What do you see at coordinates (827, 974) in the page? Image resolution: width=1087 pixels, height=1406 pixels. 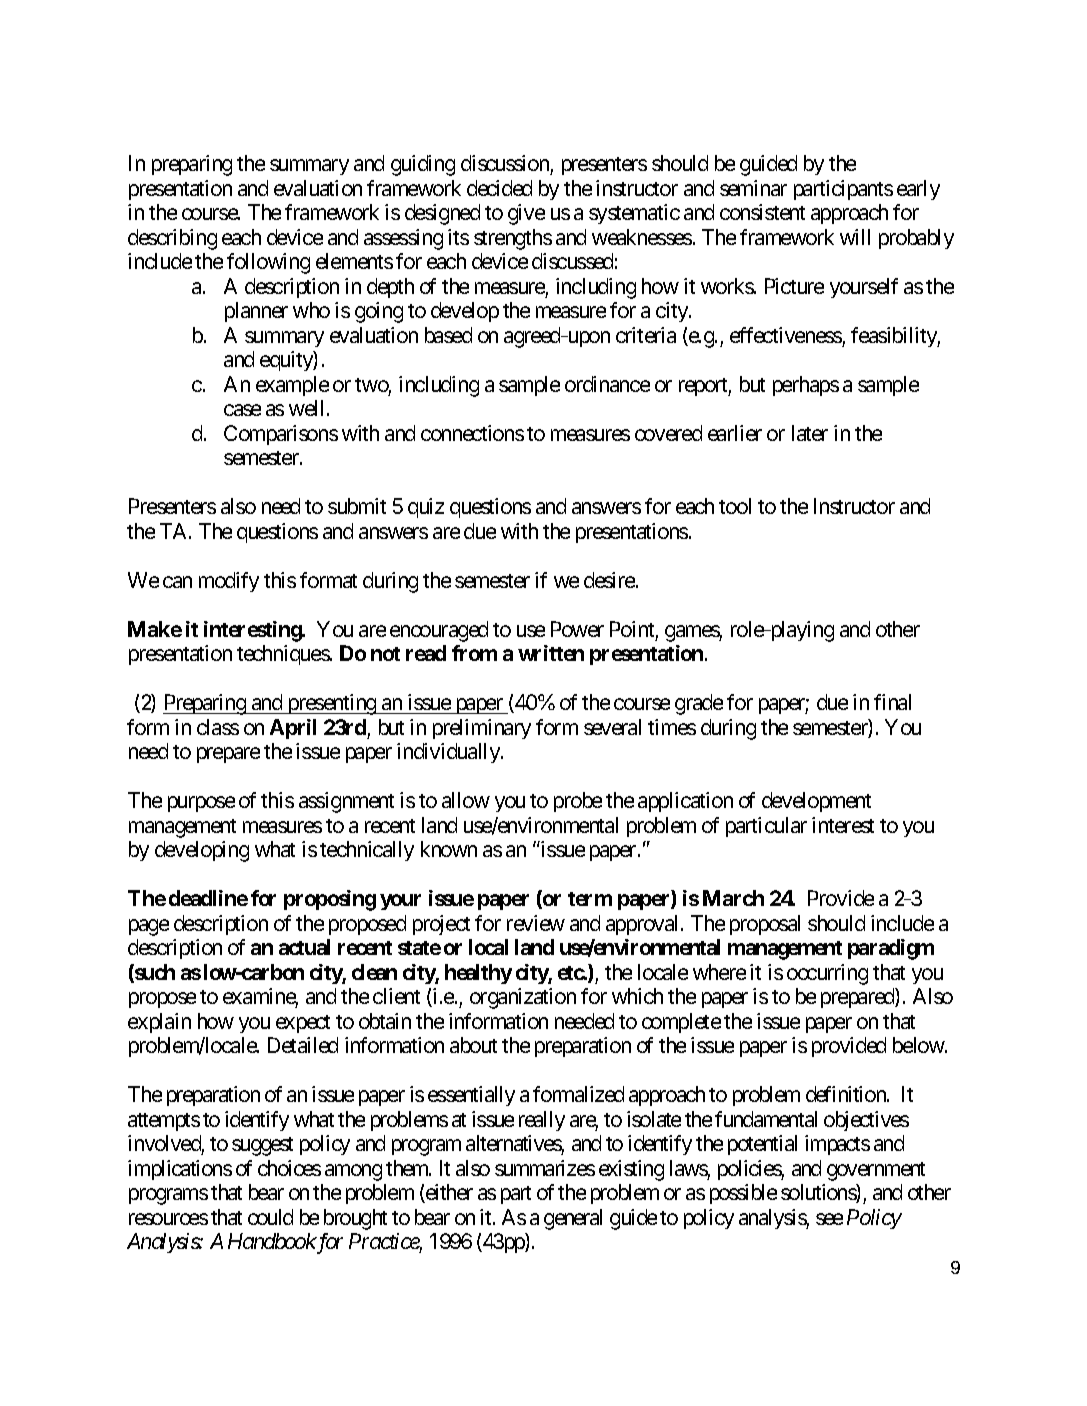 I see `occurring` at bounding box center [827, 974].
